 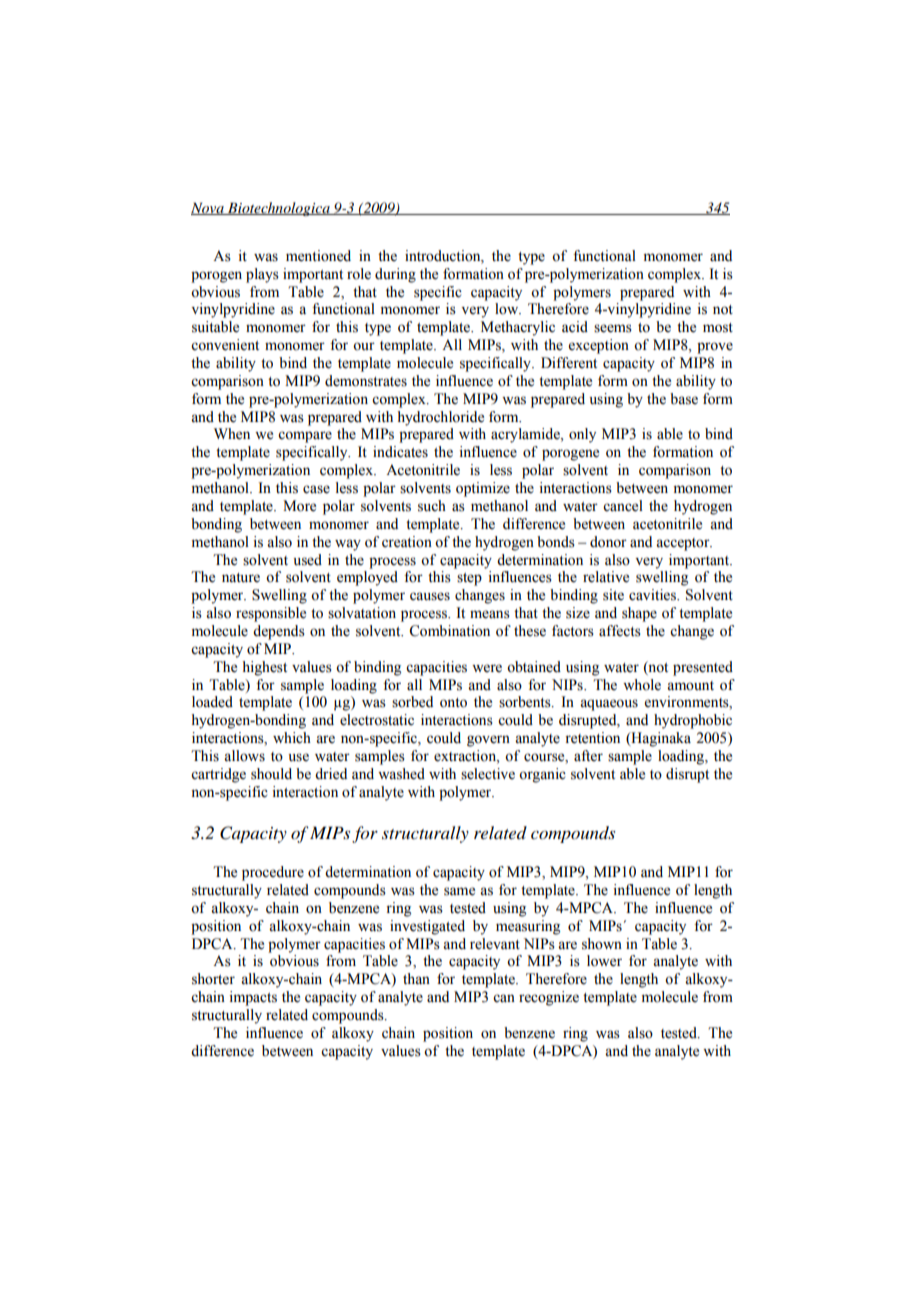 I want to click on plays, so click(x=262, y=275).
